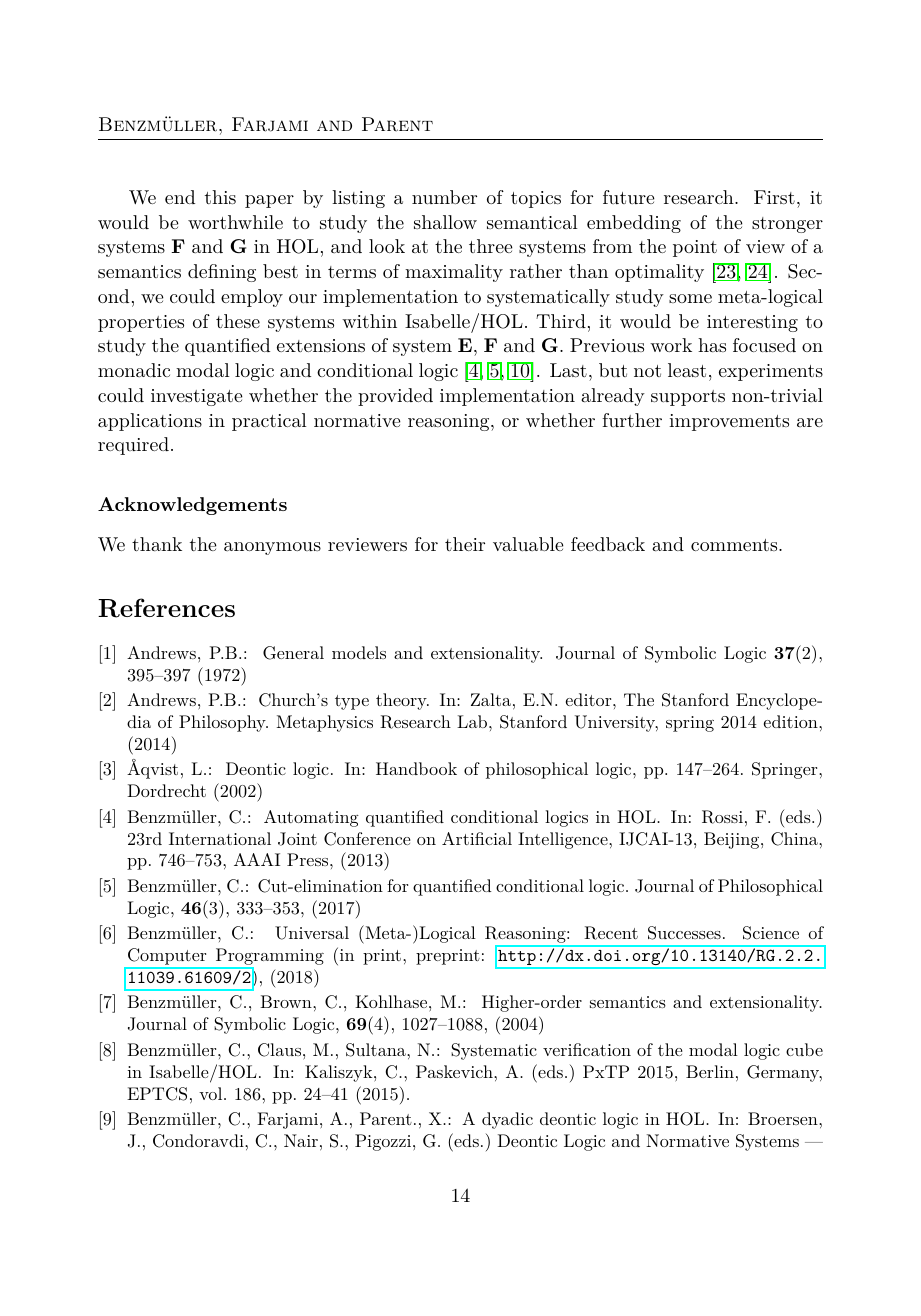 Image resolution: width=921 pixels, height=1316 pixels. Describe the element at coordinates (465, 544) in the page. I see `their` at that location.
